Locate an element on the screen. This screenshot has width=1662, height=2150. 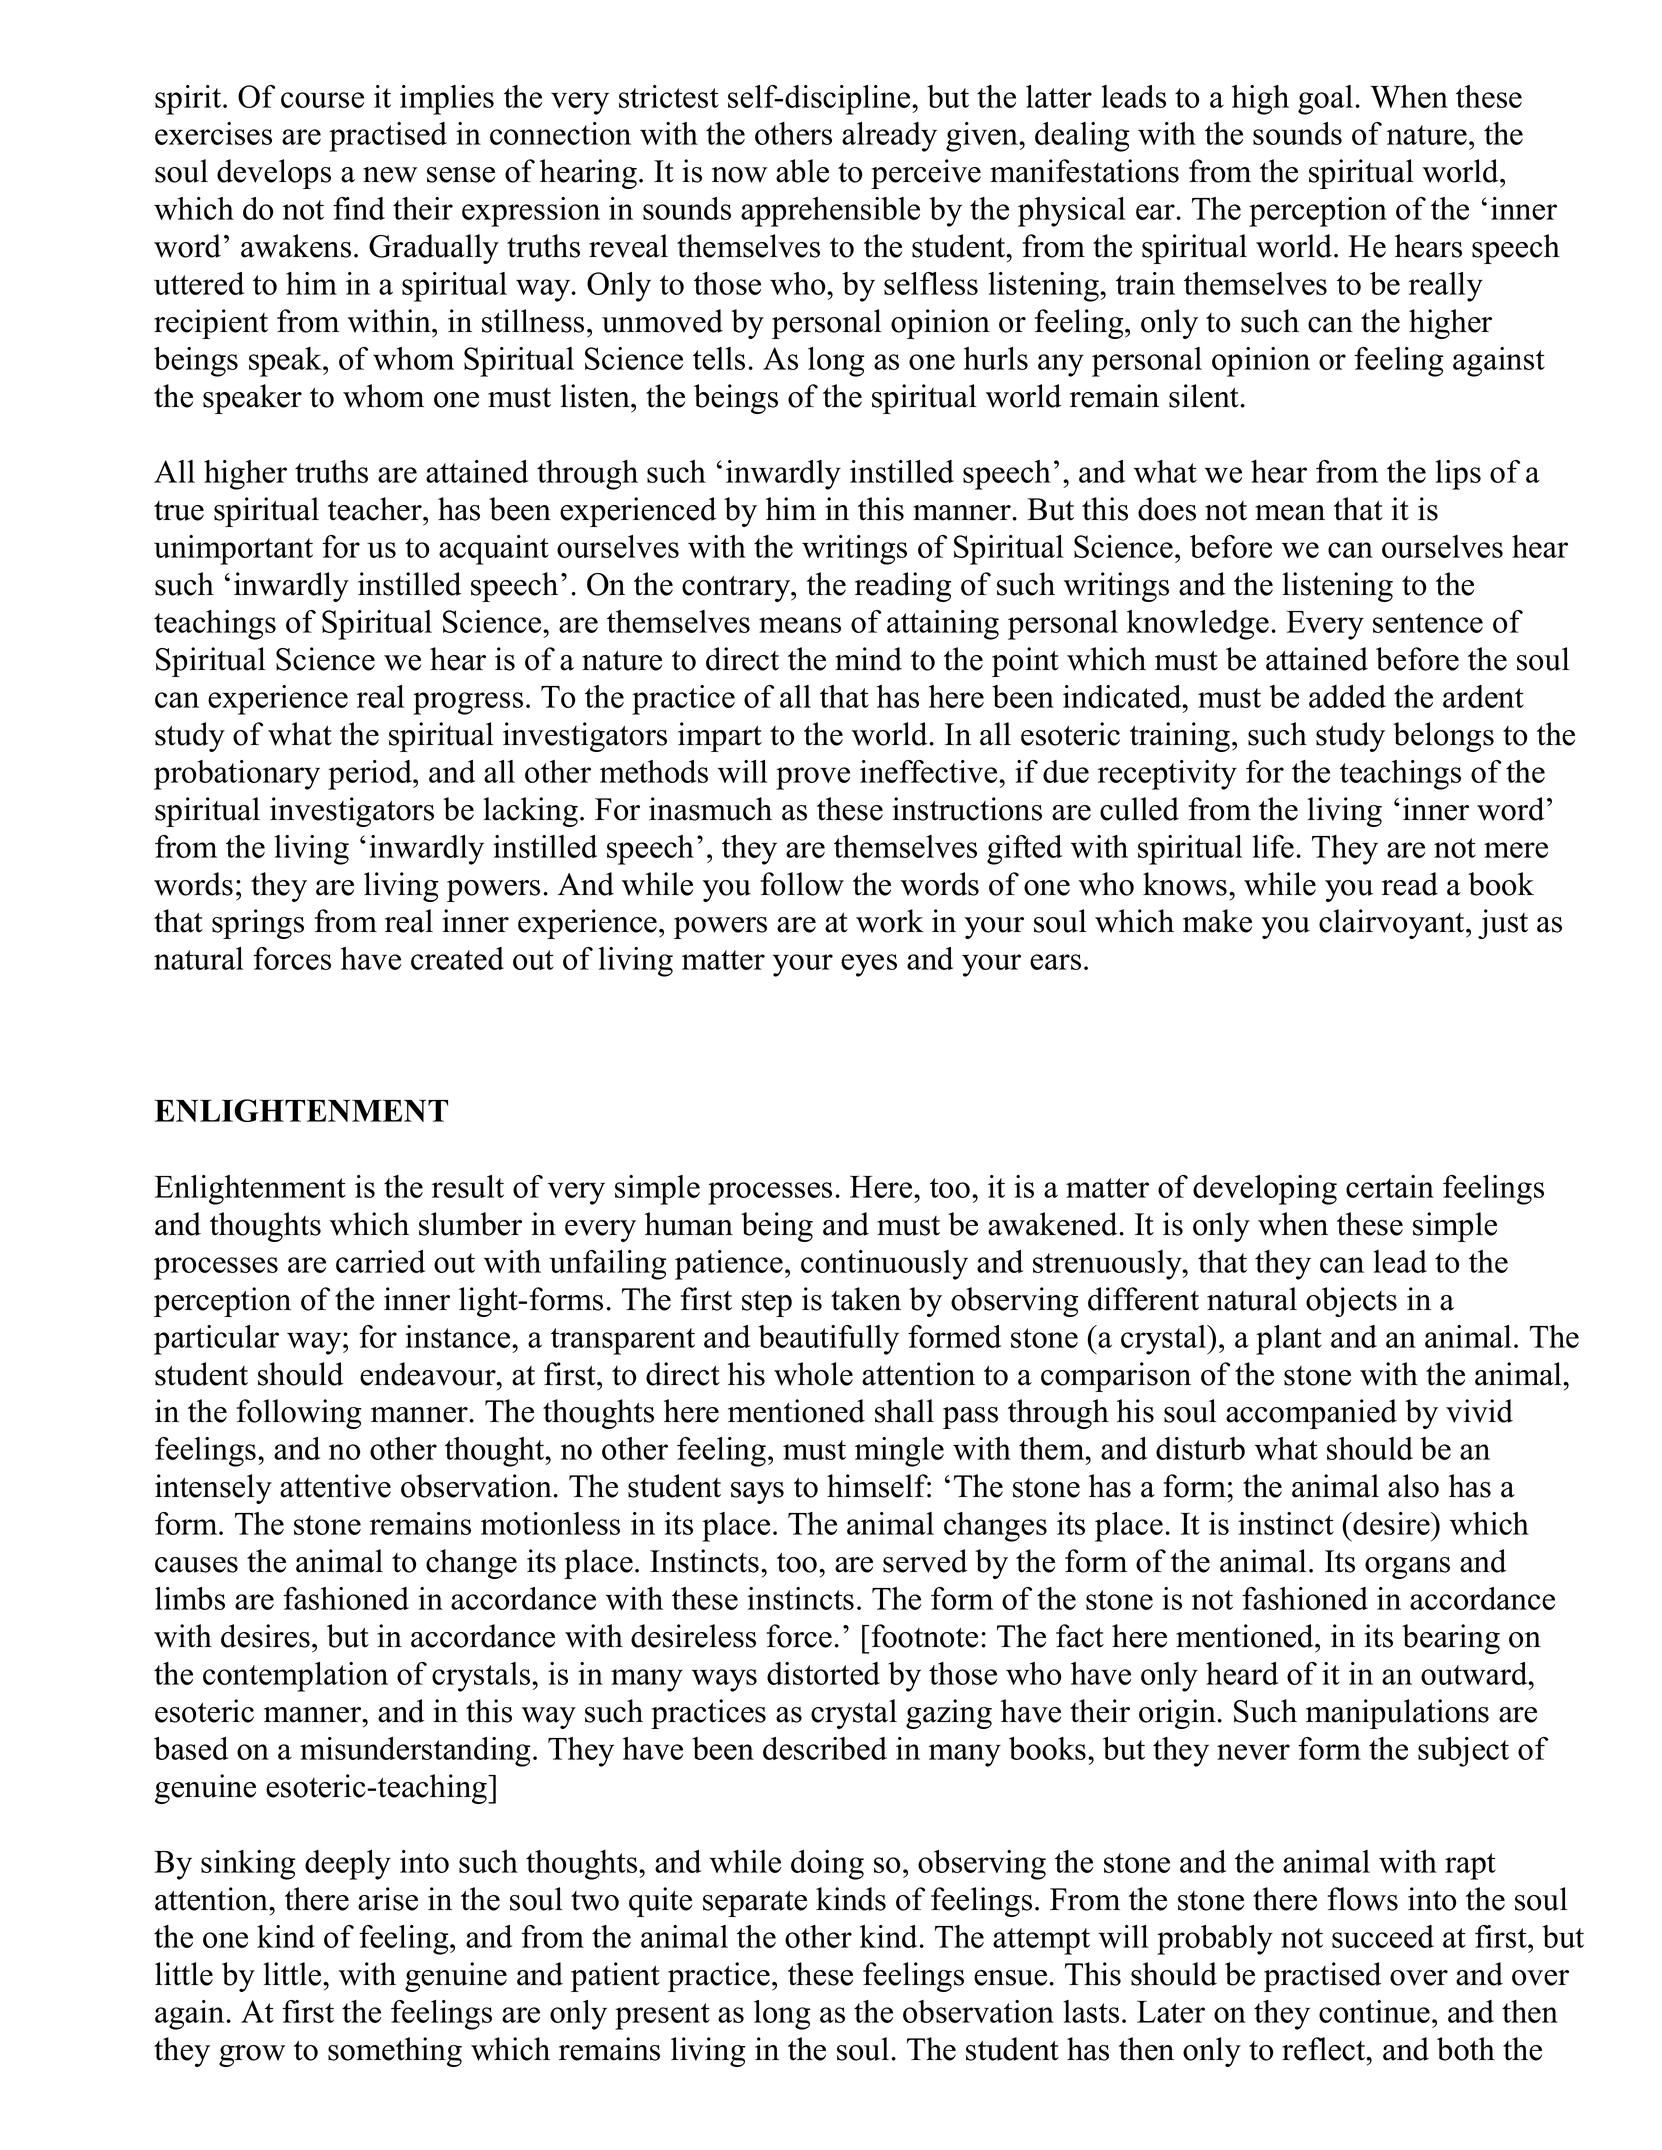
springs is located at coordinates (258, 924).
